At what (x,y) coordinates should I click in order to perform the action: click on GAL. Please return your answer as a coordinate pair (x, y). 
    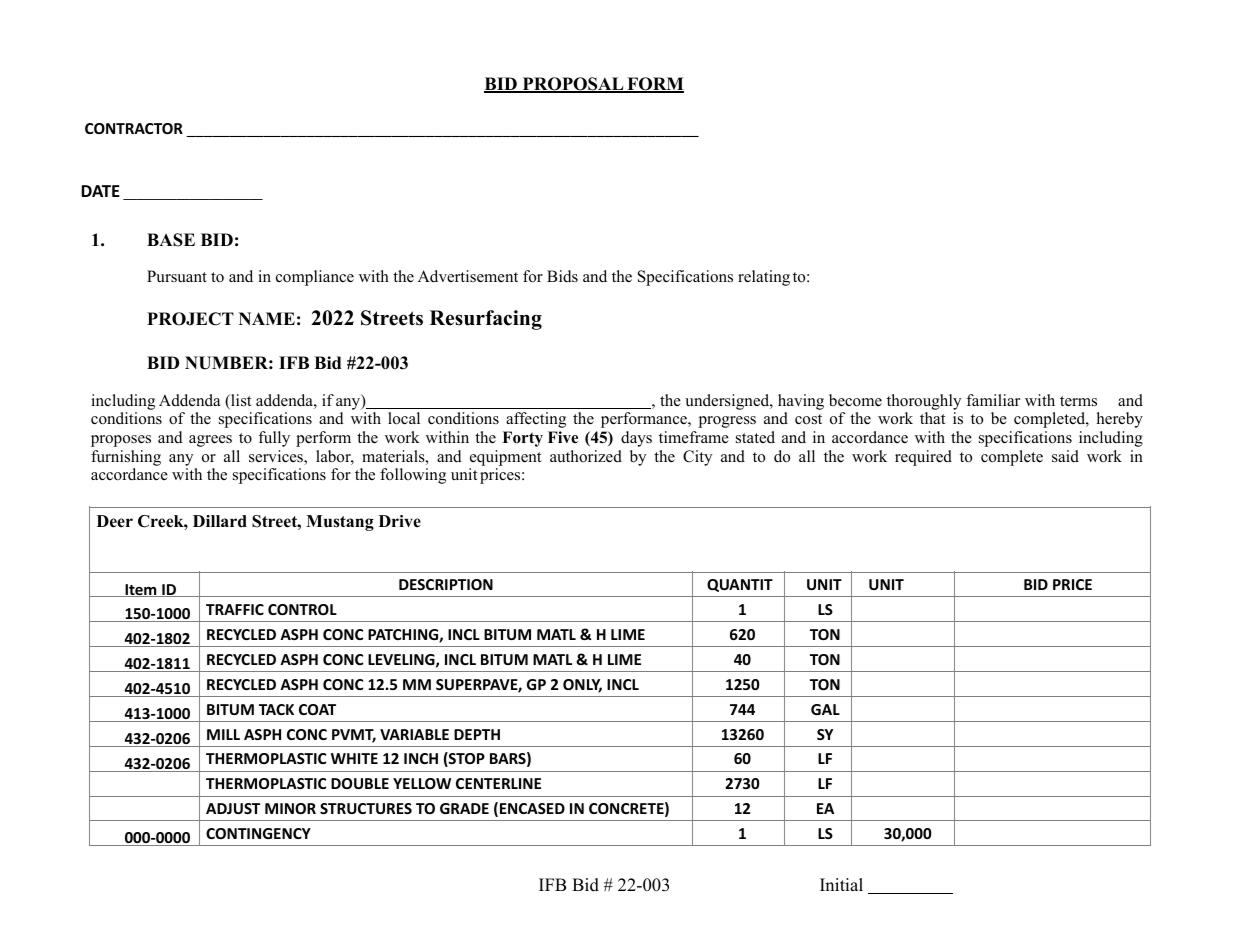
    Looking at the image, I should click on (825, 709).
